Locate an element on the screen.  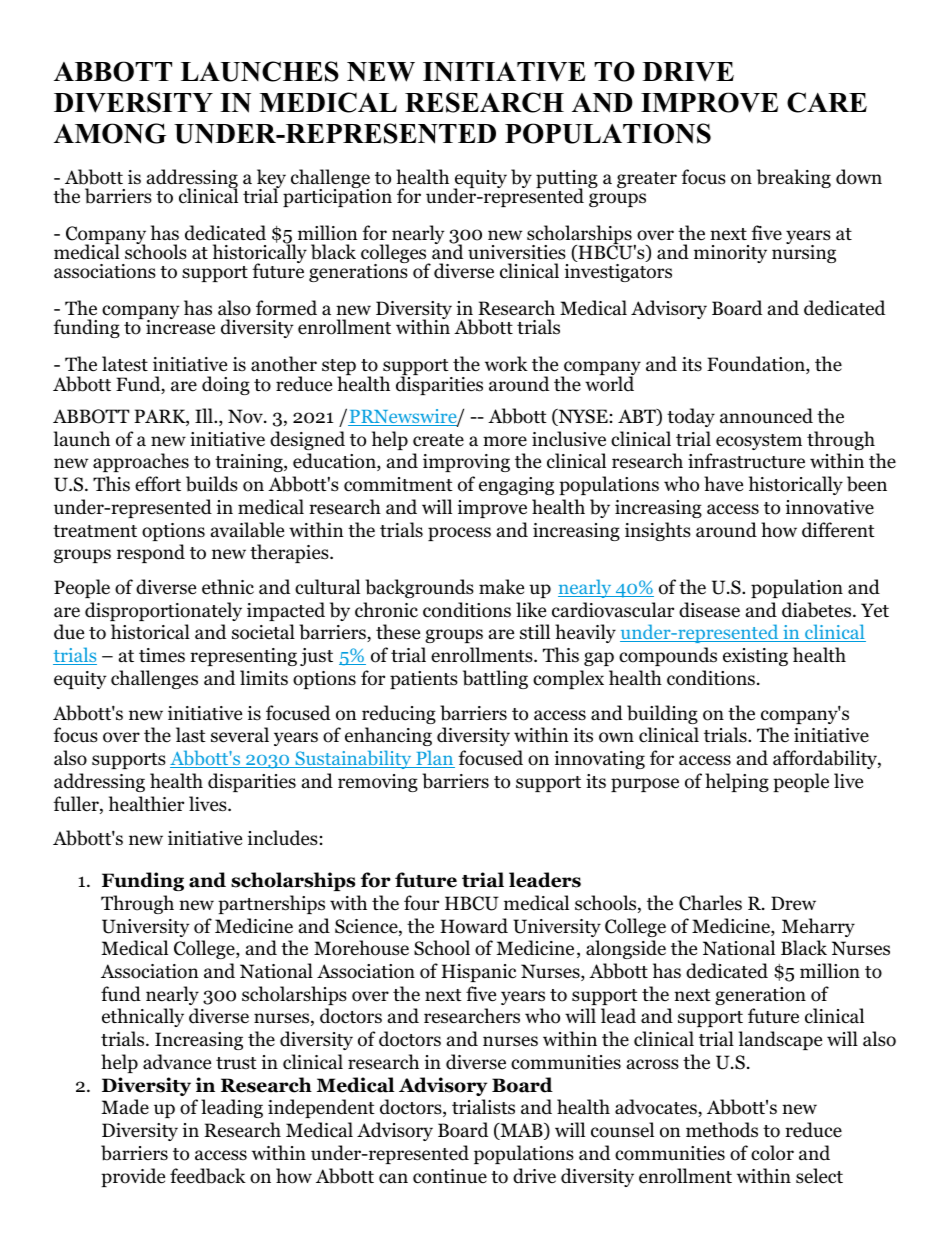
times is located at coordinates (162, 655).
